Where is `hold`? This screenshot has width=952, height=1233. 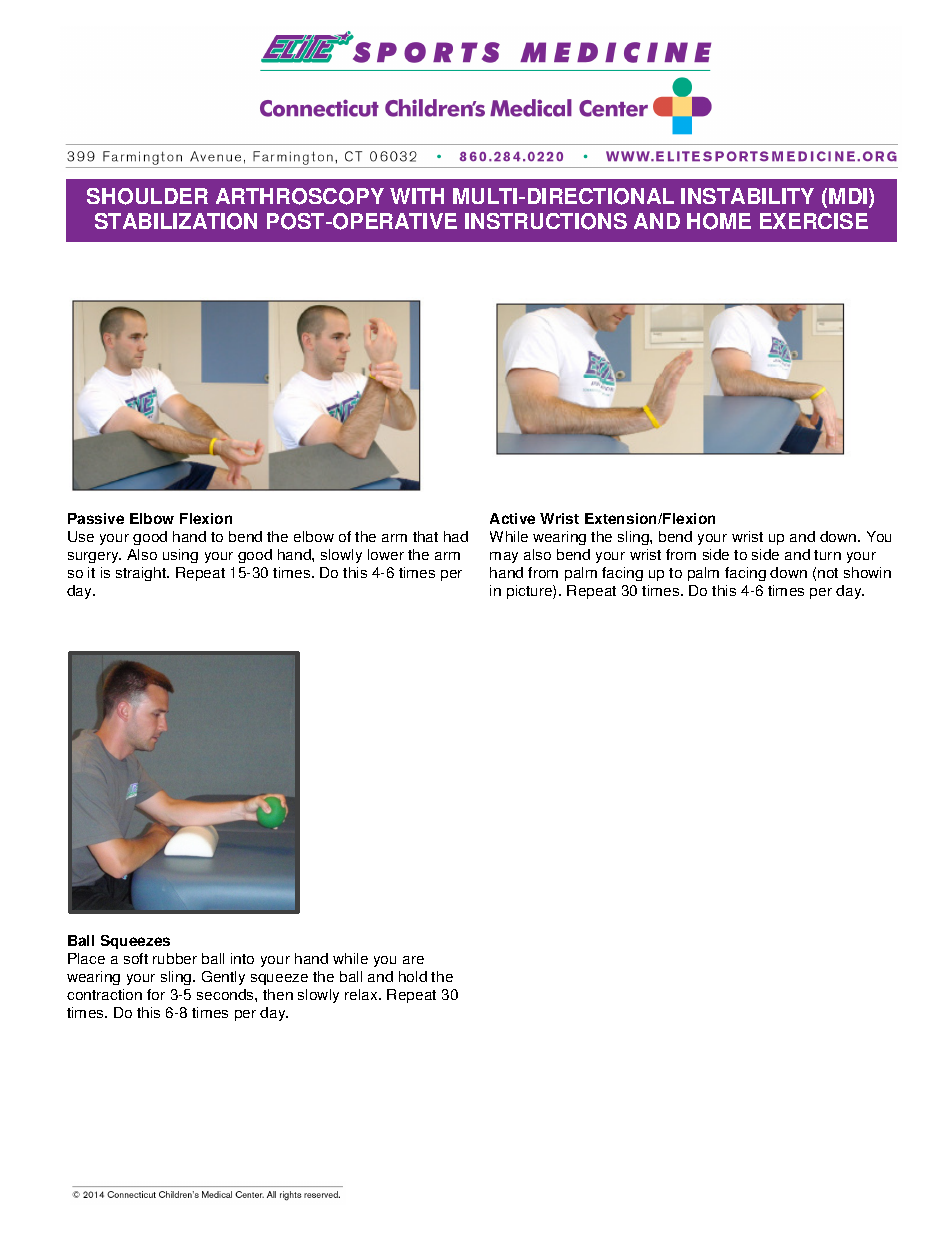 hold is located at coordinates (413, 976).
